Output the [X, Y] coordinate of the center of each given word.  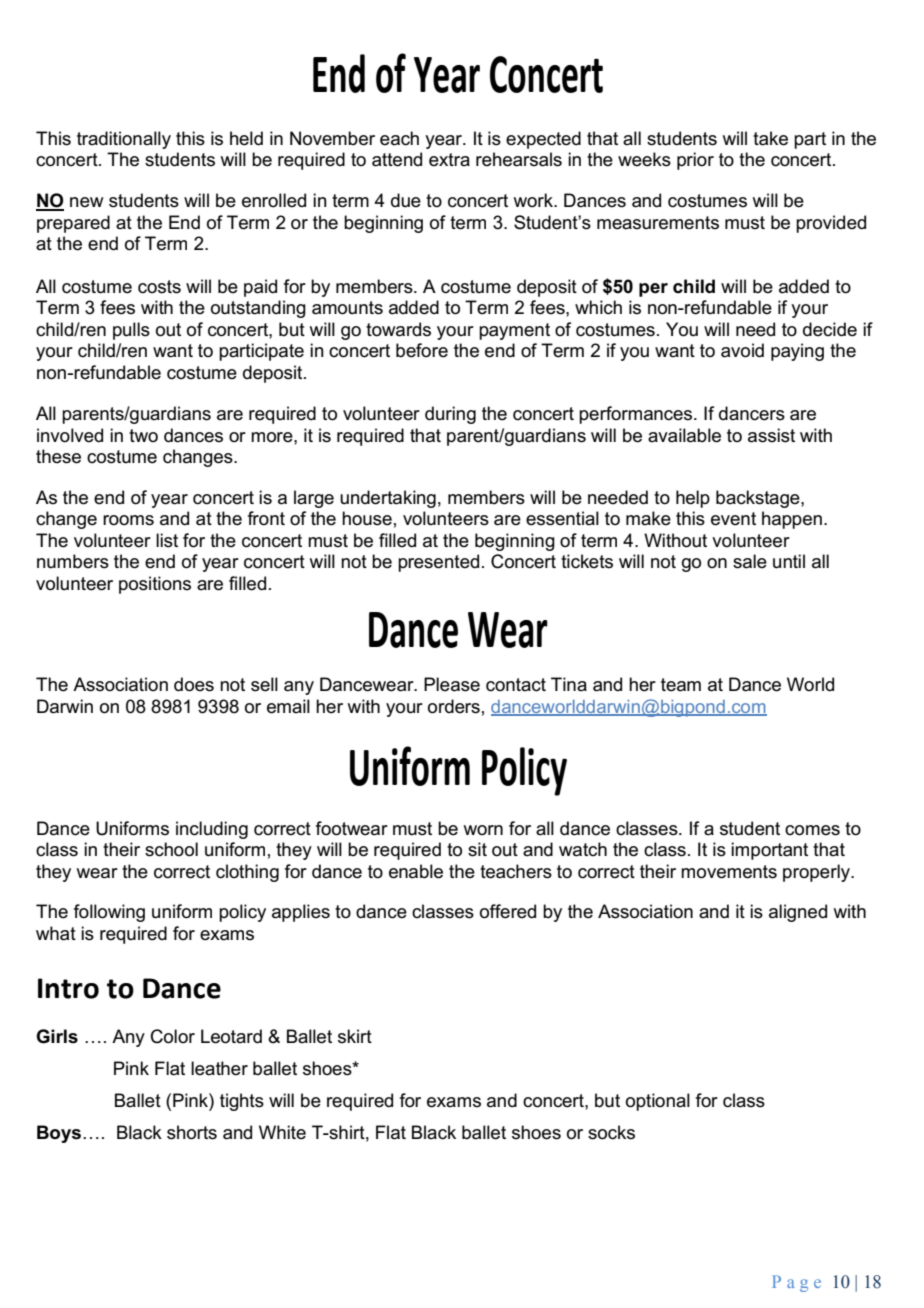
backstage [759, 499]
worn [483, 830]
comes [812, 830]
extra [449, 160]
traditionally [124, 140]
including [212, 830]
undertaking [388, 499]
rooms [128, 520]
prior [695, 161]
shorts [192, 1132]
